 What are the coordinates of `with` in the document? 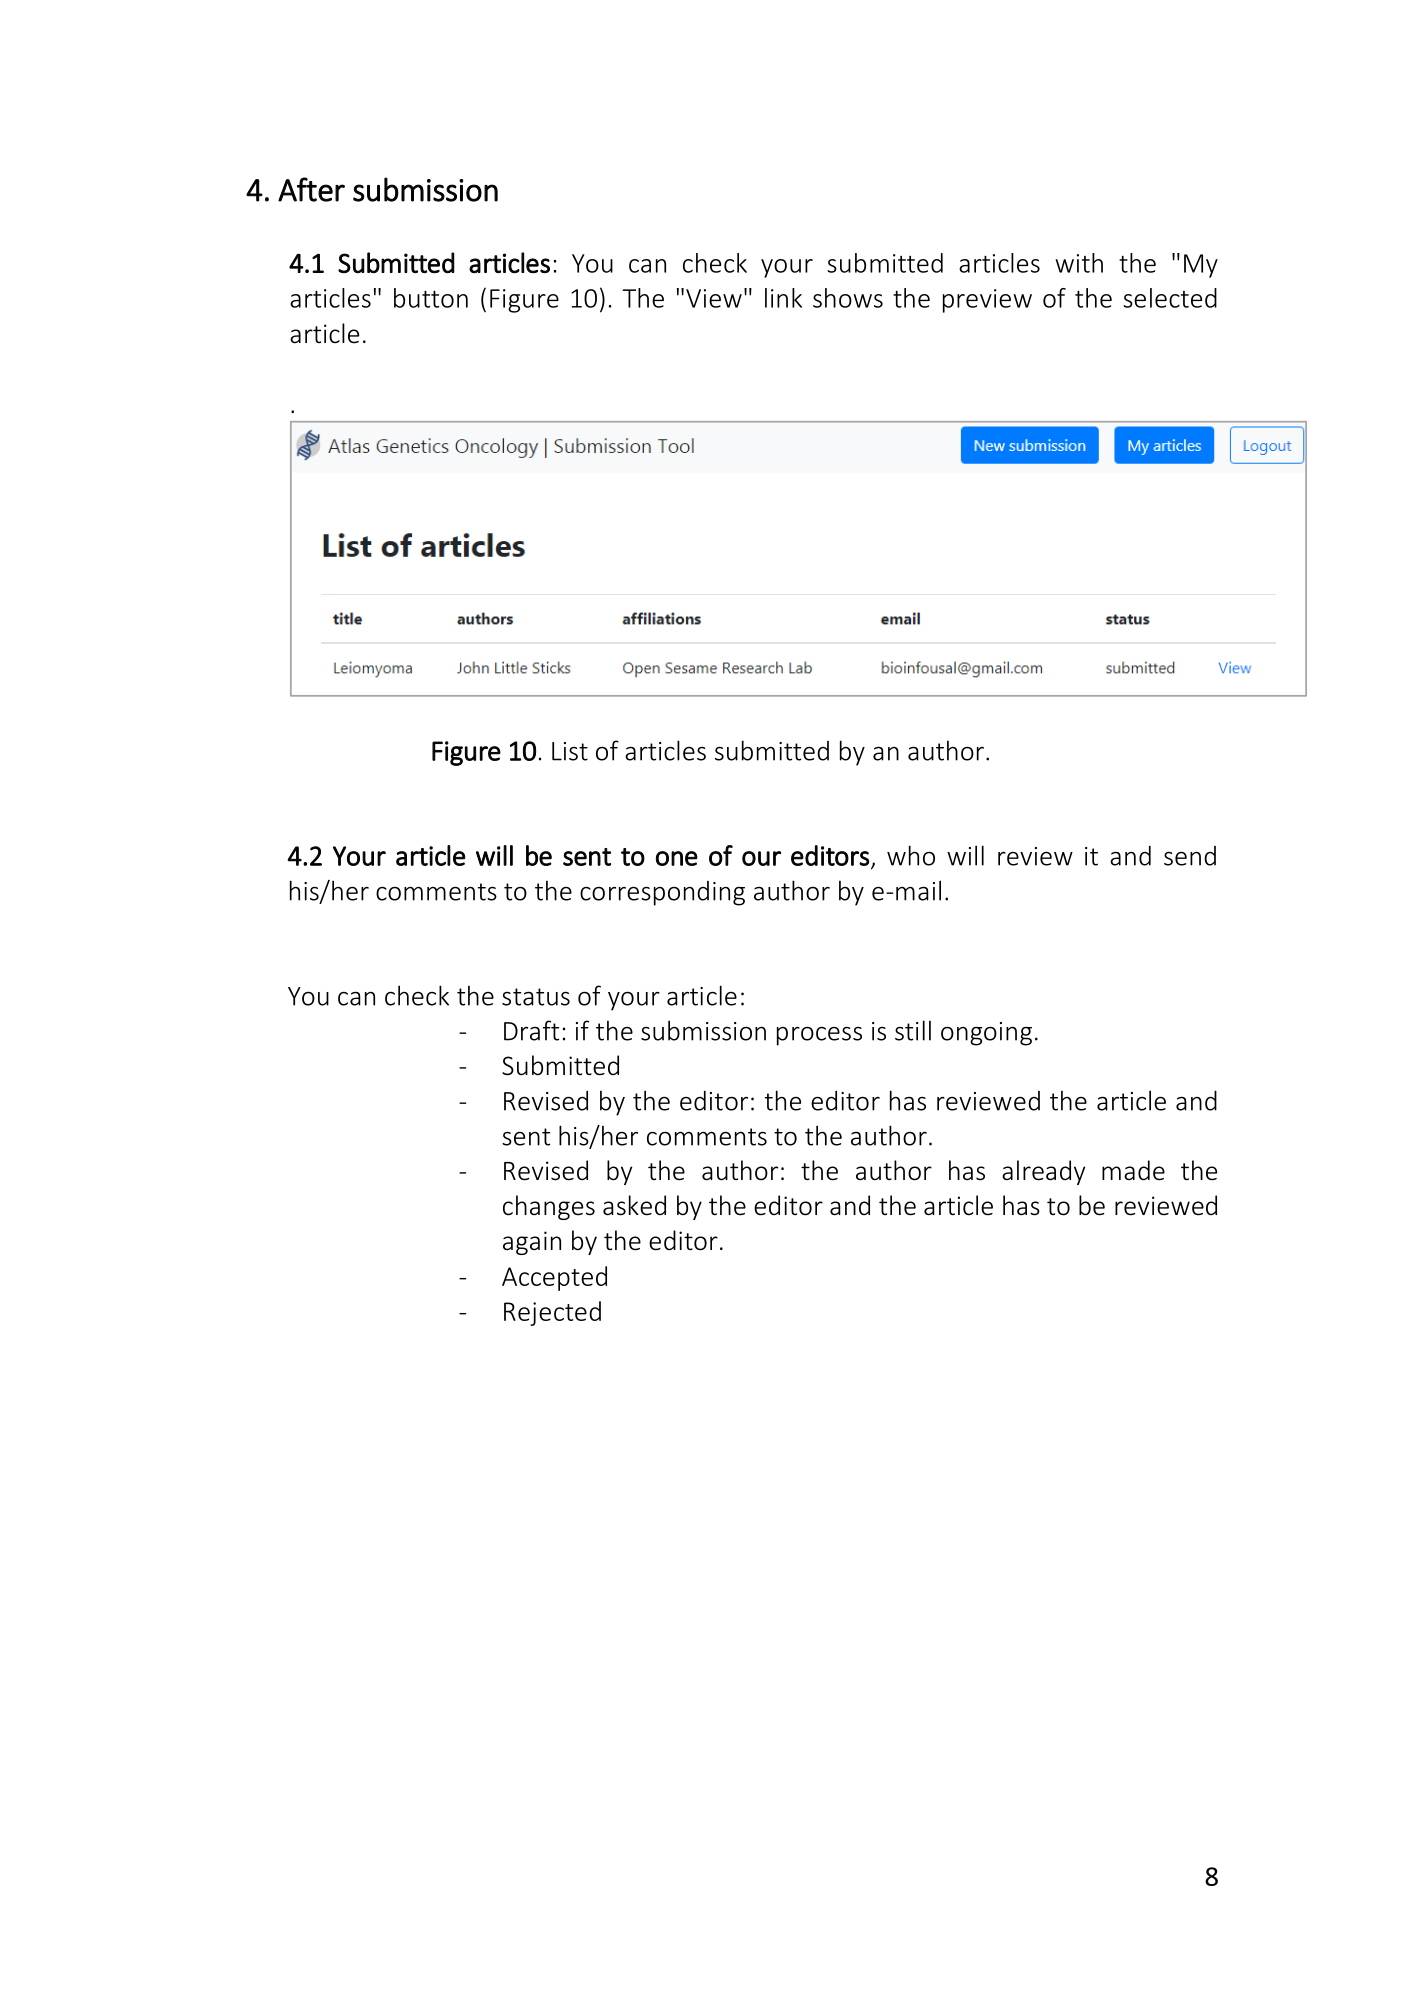 It's located at (1079, 263).
